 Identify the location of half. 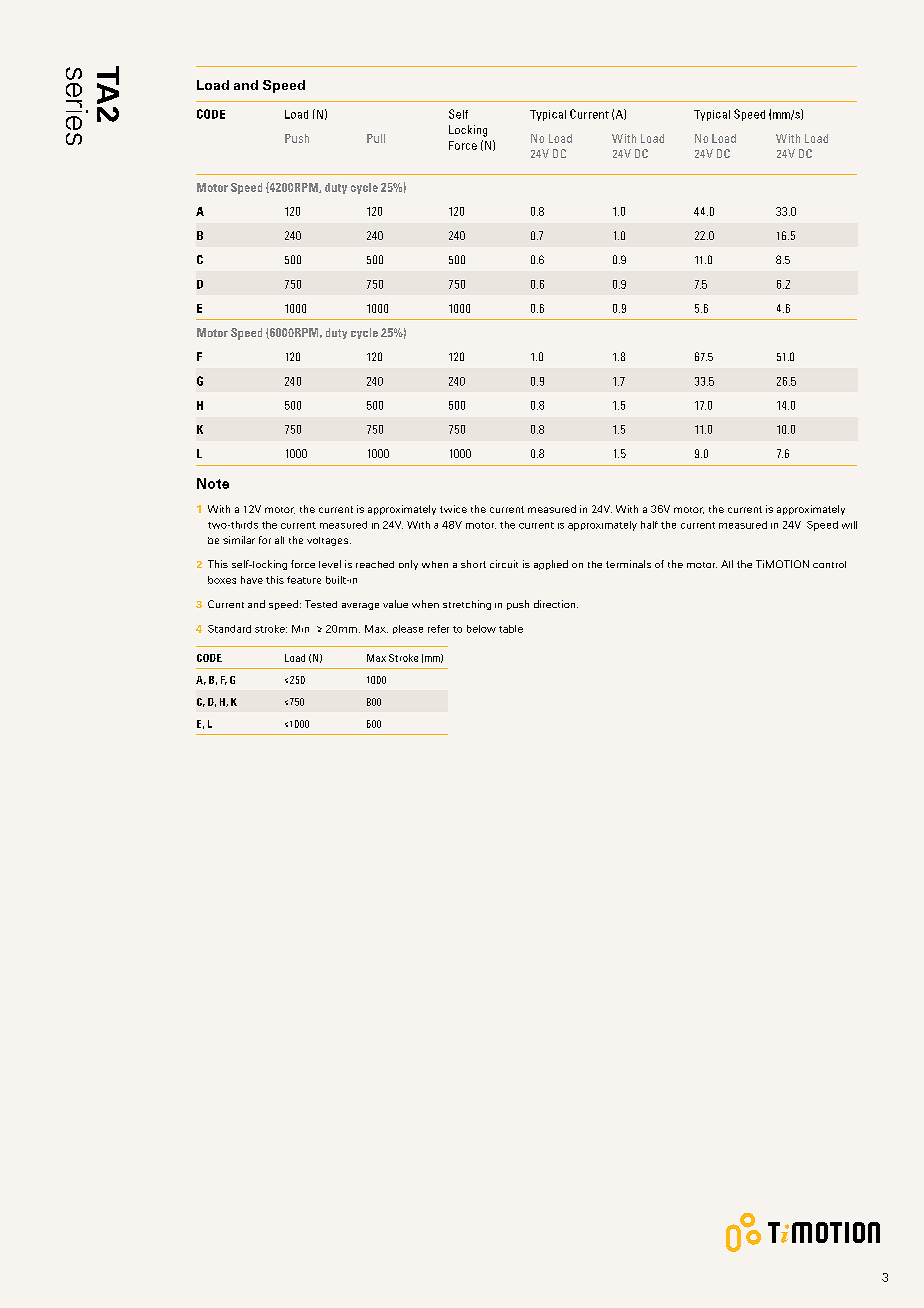
(649, 525).
